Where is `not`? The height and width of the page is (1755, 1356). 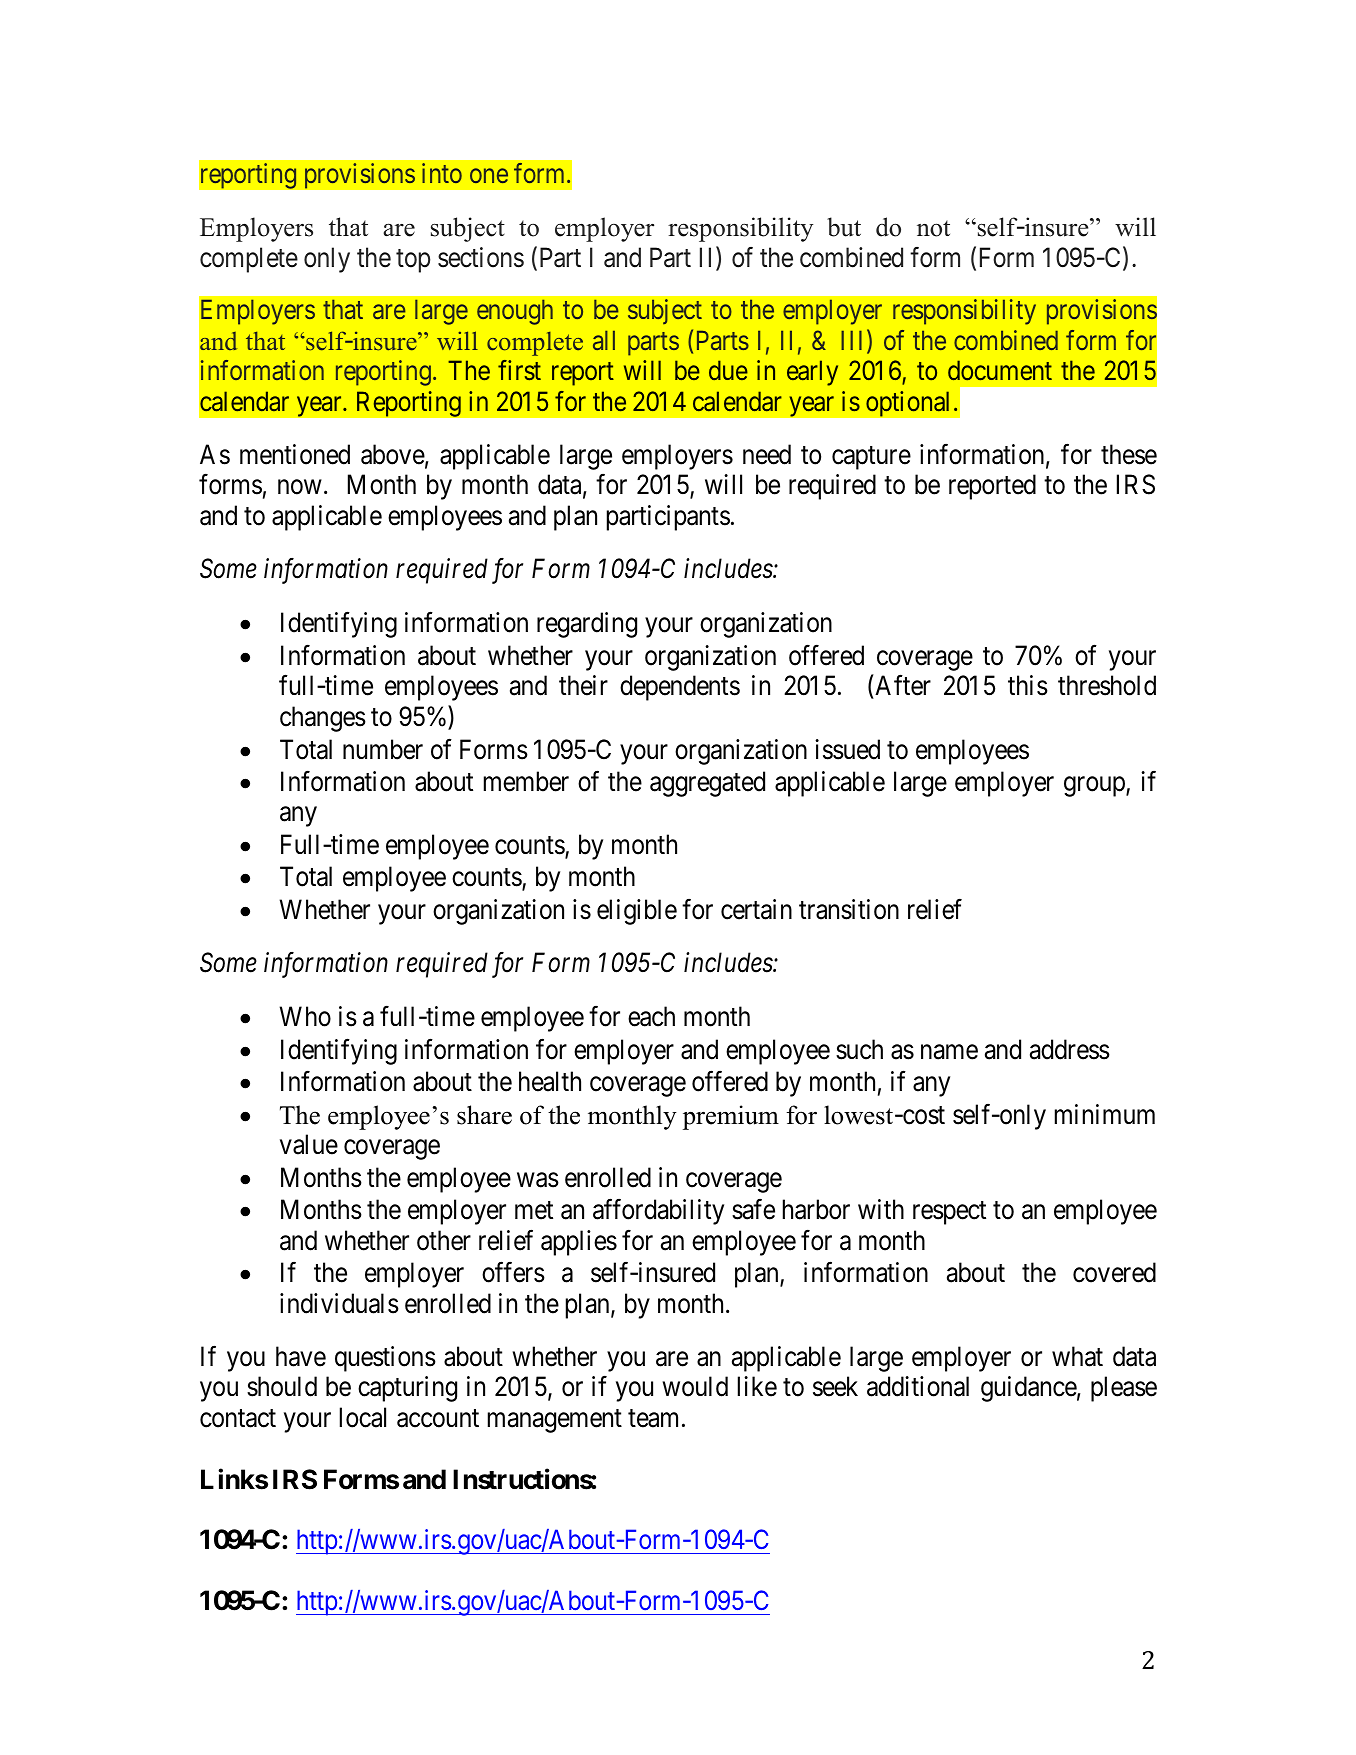 not is located at coordinates (933, 228).
